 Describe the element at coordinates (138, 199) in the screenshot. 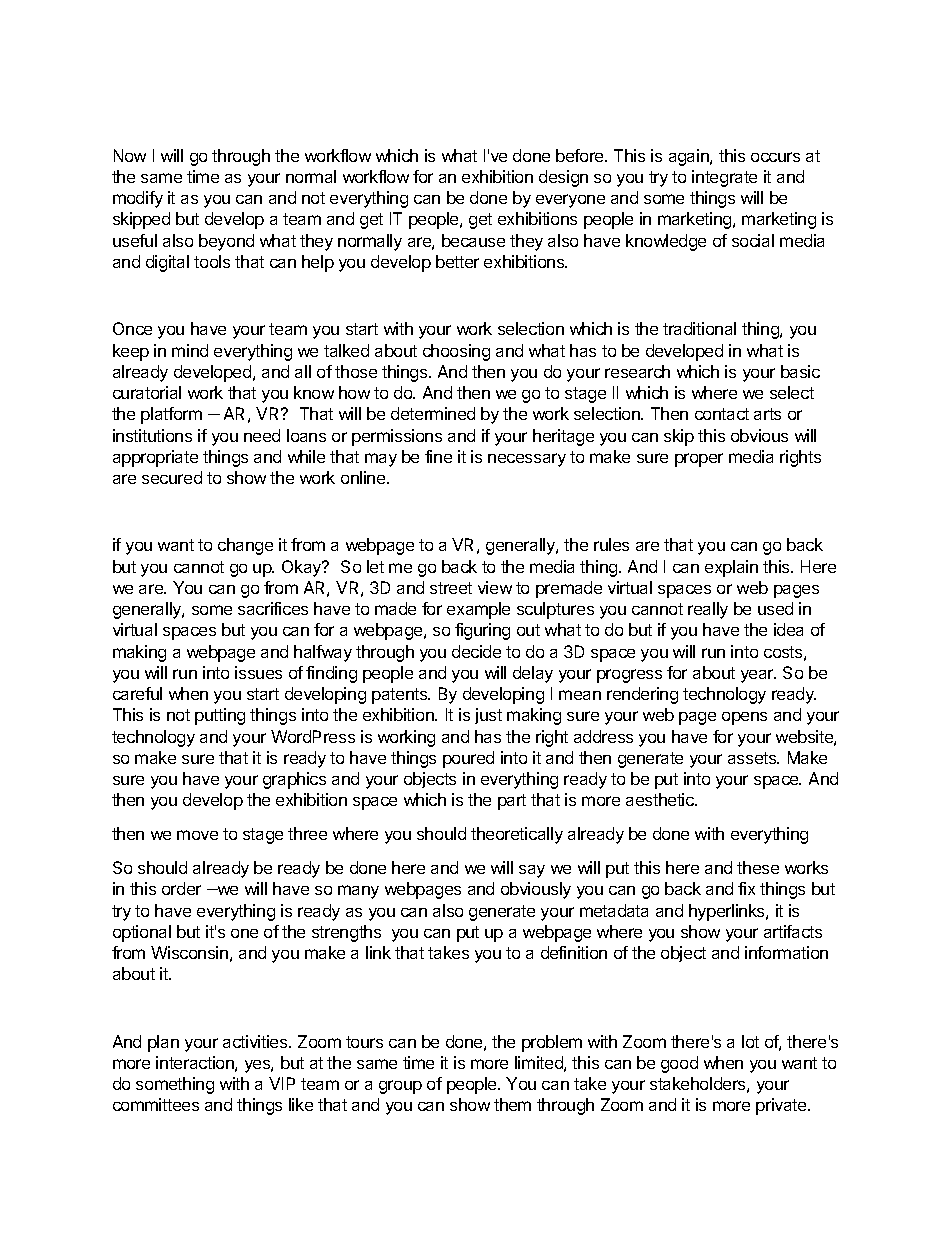

I see `modify` at that location.
